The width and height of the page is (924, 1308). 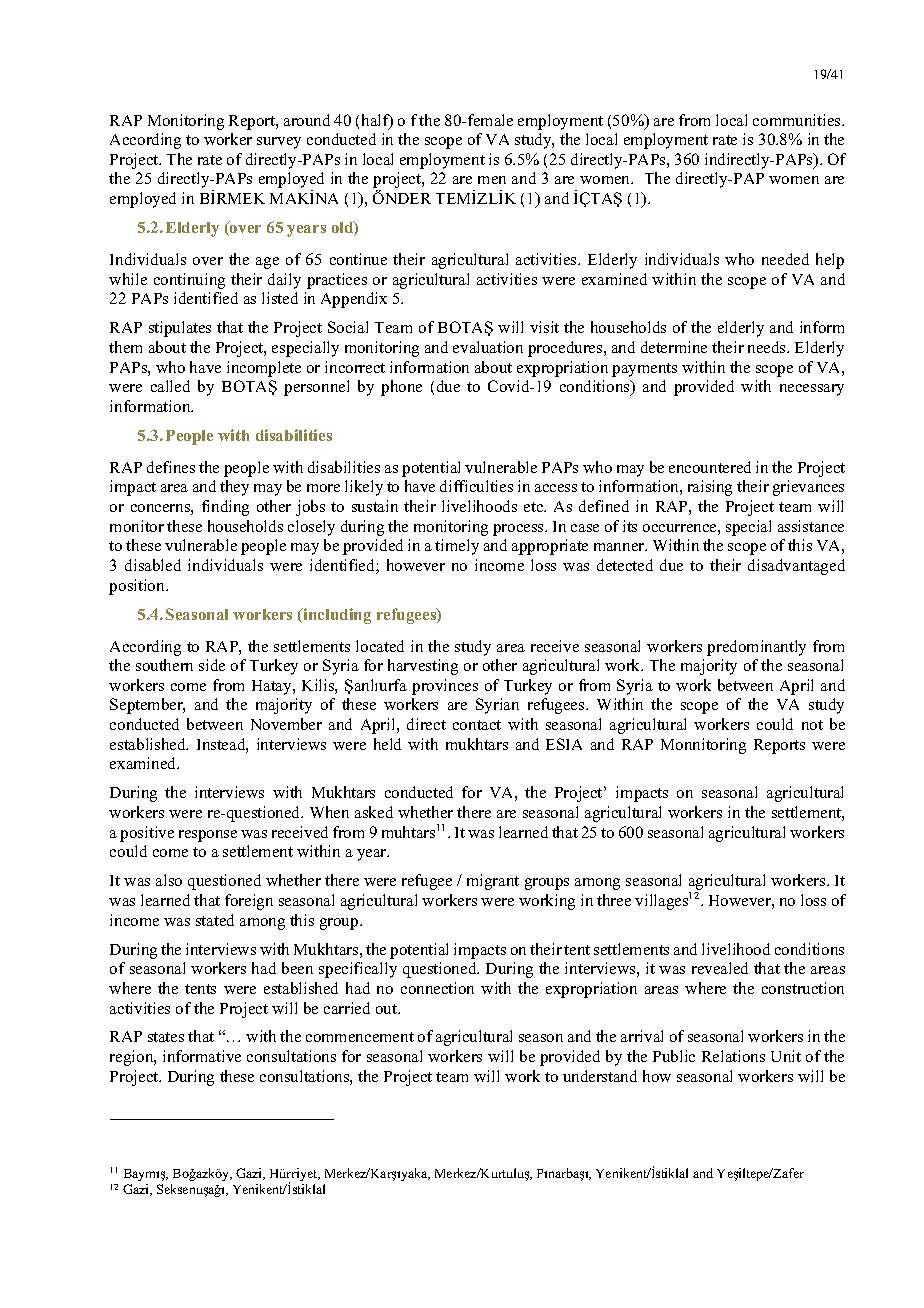 What do you see at coordinates (170, 386) in the page?
I see `called` at bounding box center [170, 386].
